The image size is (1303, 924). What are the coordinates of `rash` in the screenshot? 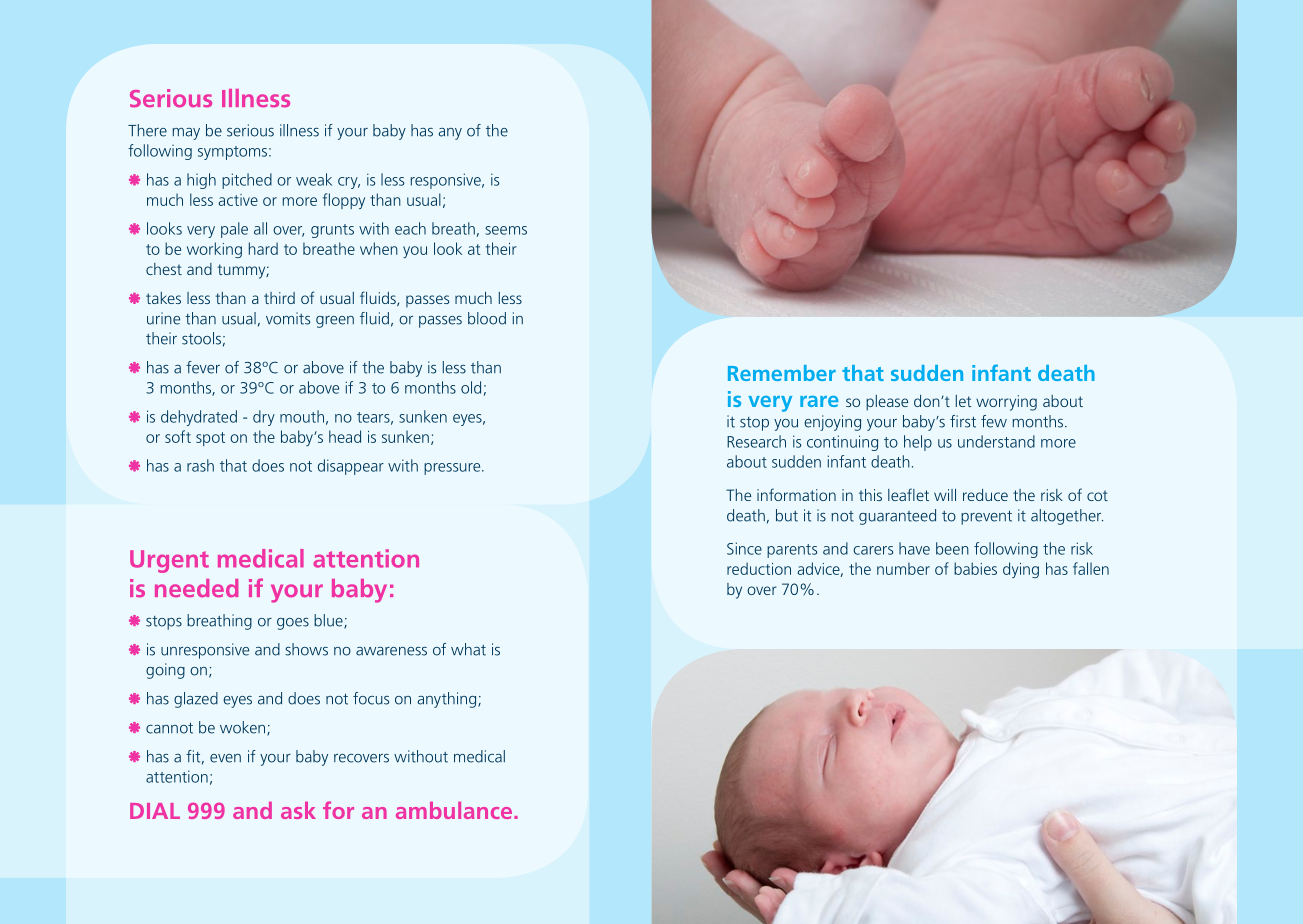 It's located at (200, 465).
